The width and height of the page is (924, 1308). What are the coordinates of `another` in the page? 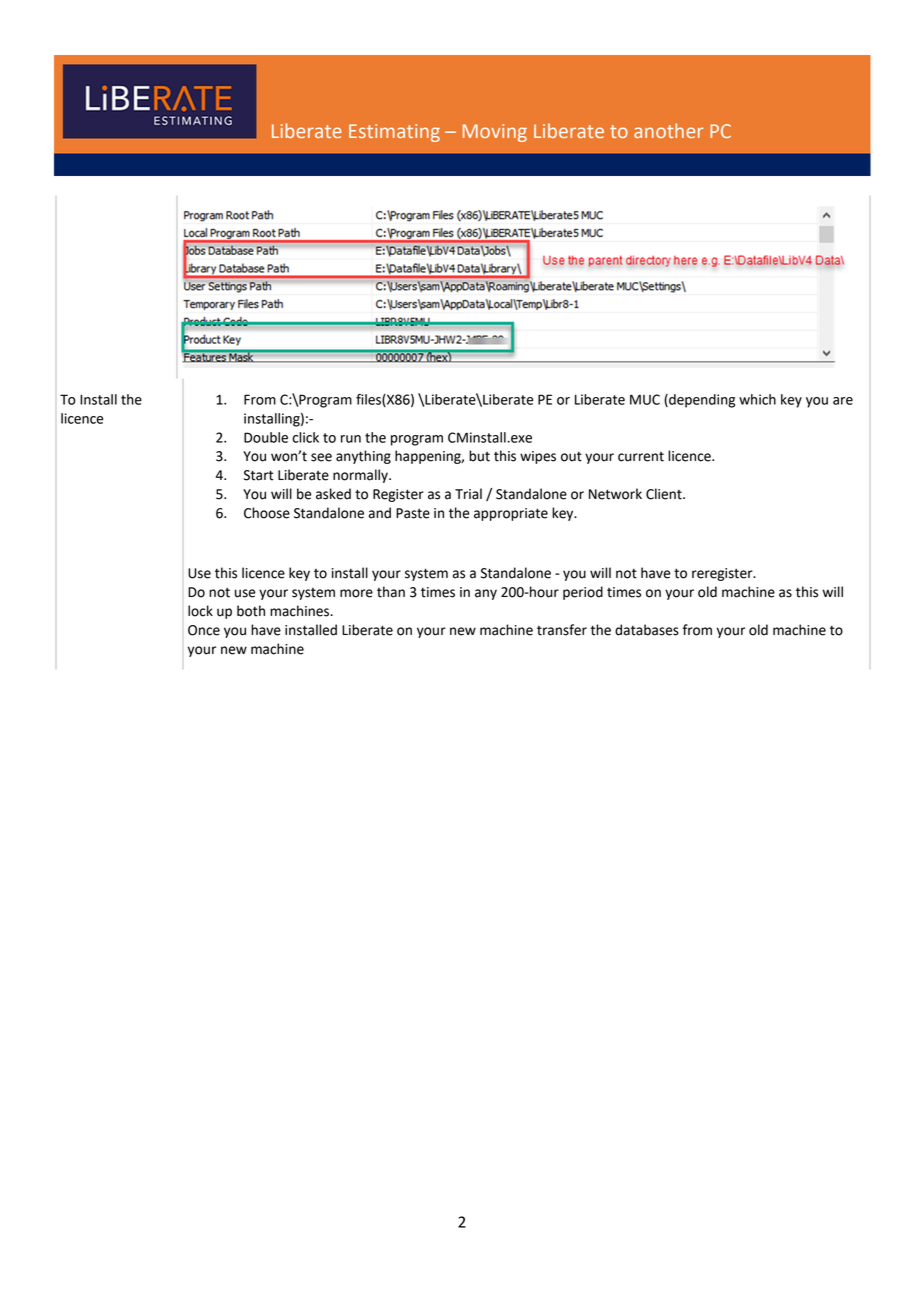 It's located at (669, 130).
